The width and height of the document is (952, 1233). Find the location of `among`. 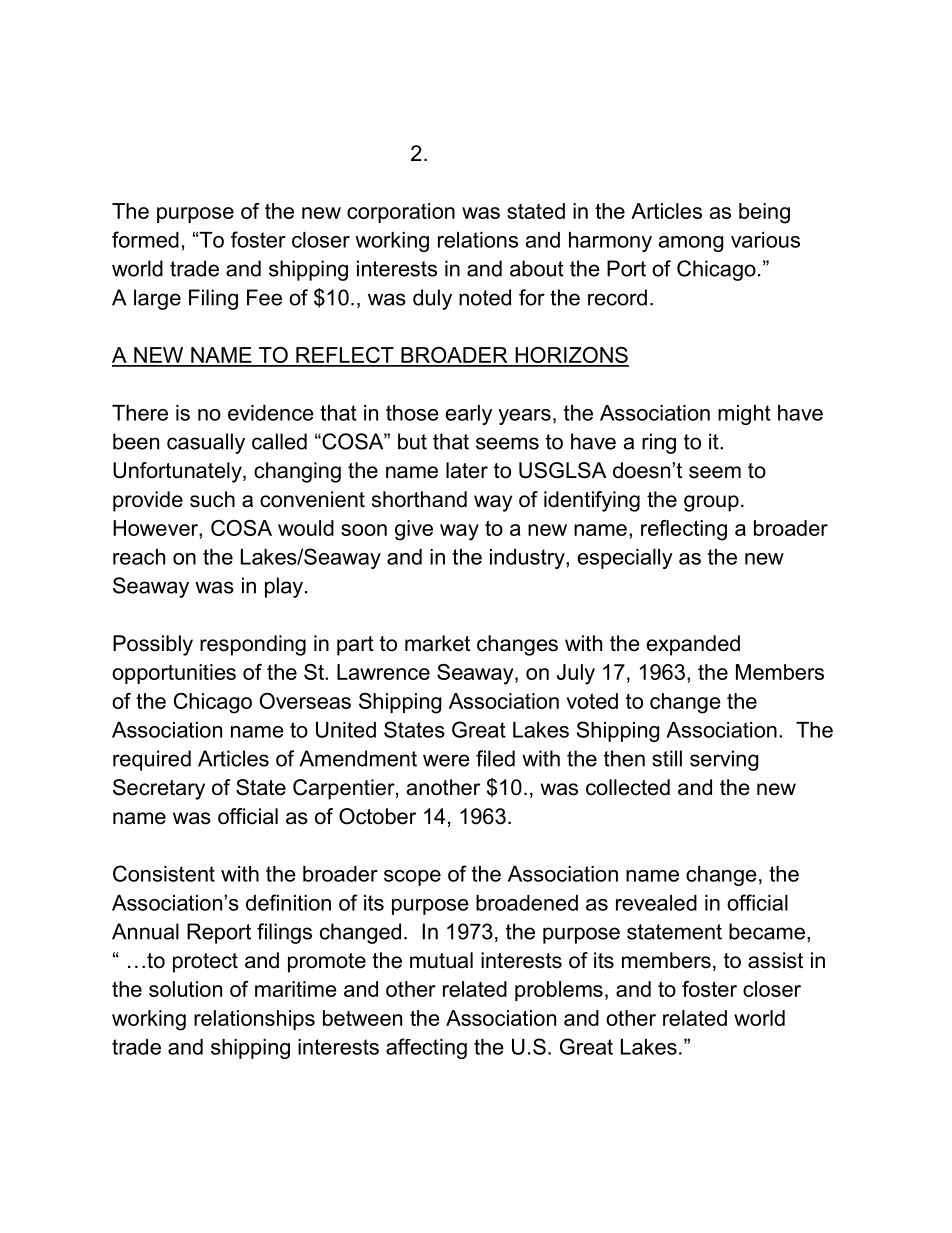

among is located at coordinates (691, 244).
